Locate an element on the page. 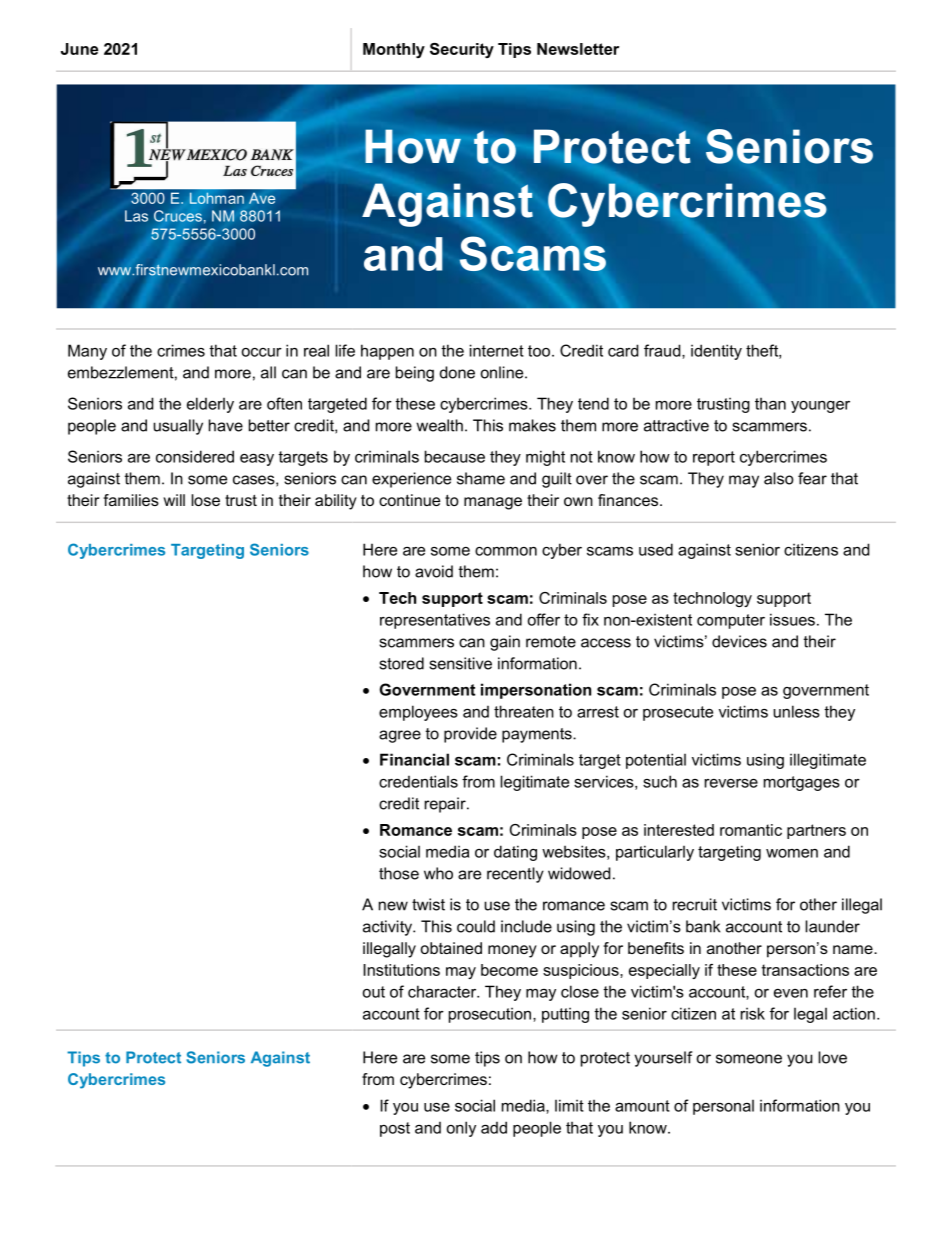 The height and width of the document is (1233, 952). wealth is located at coordinates (439, 425).
